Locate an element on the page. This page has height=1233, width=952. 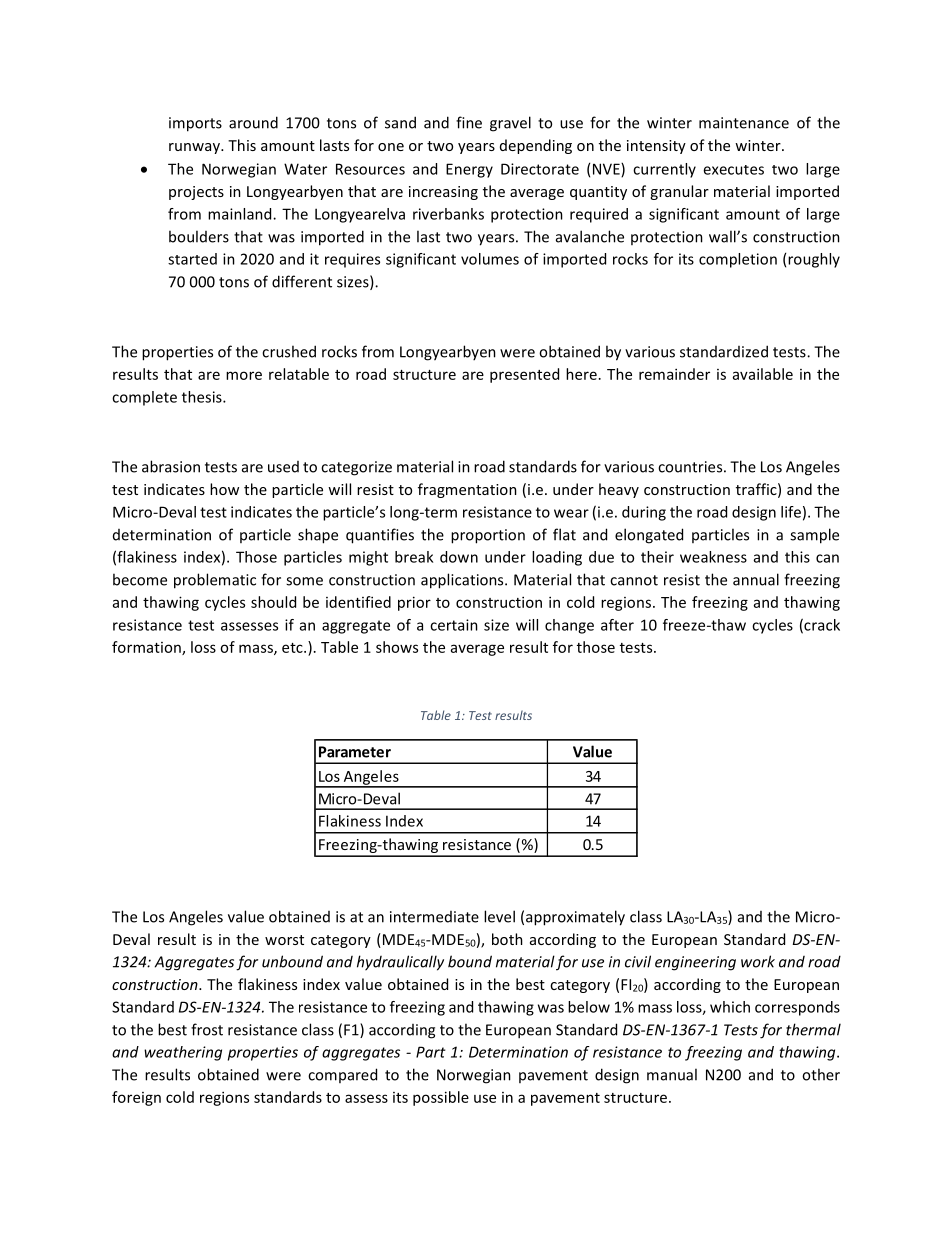
shows is located at coordinates (397, 647).
